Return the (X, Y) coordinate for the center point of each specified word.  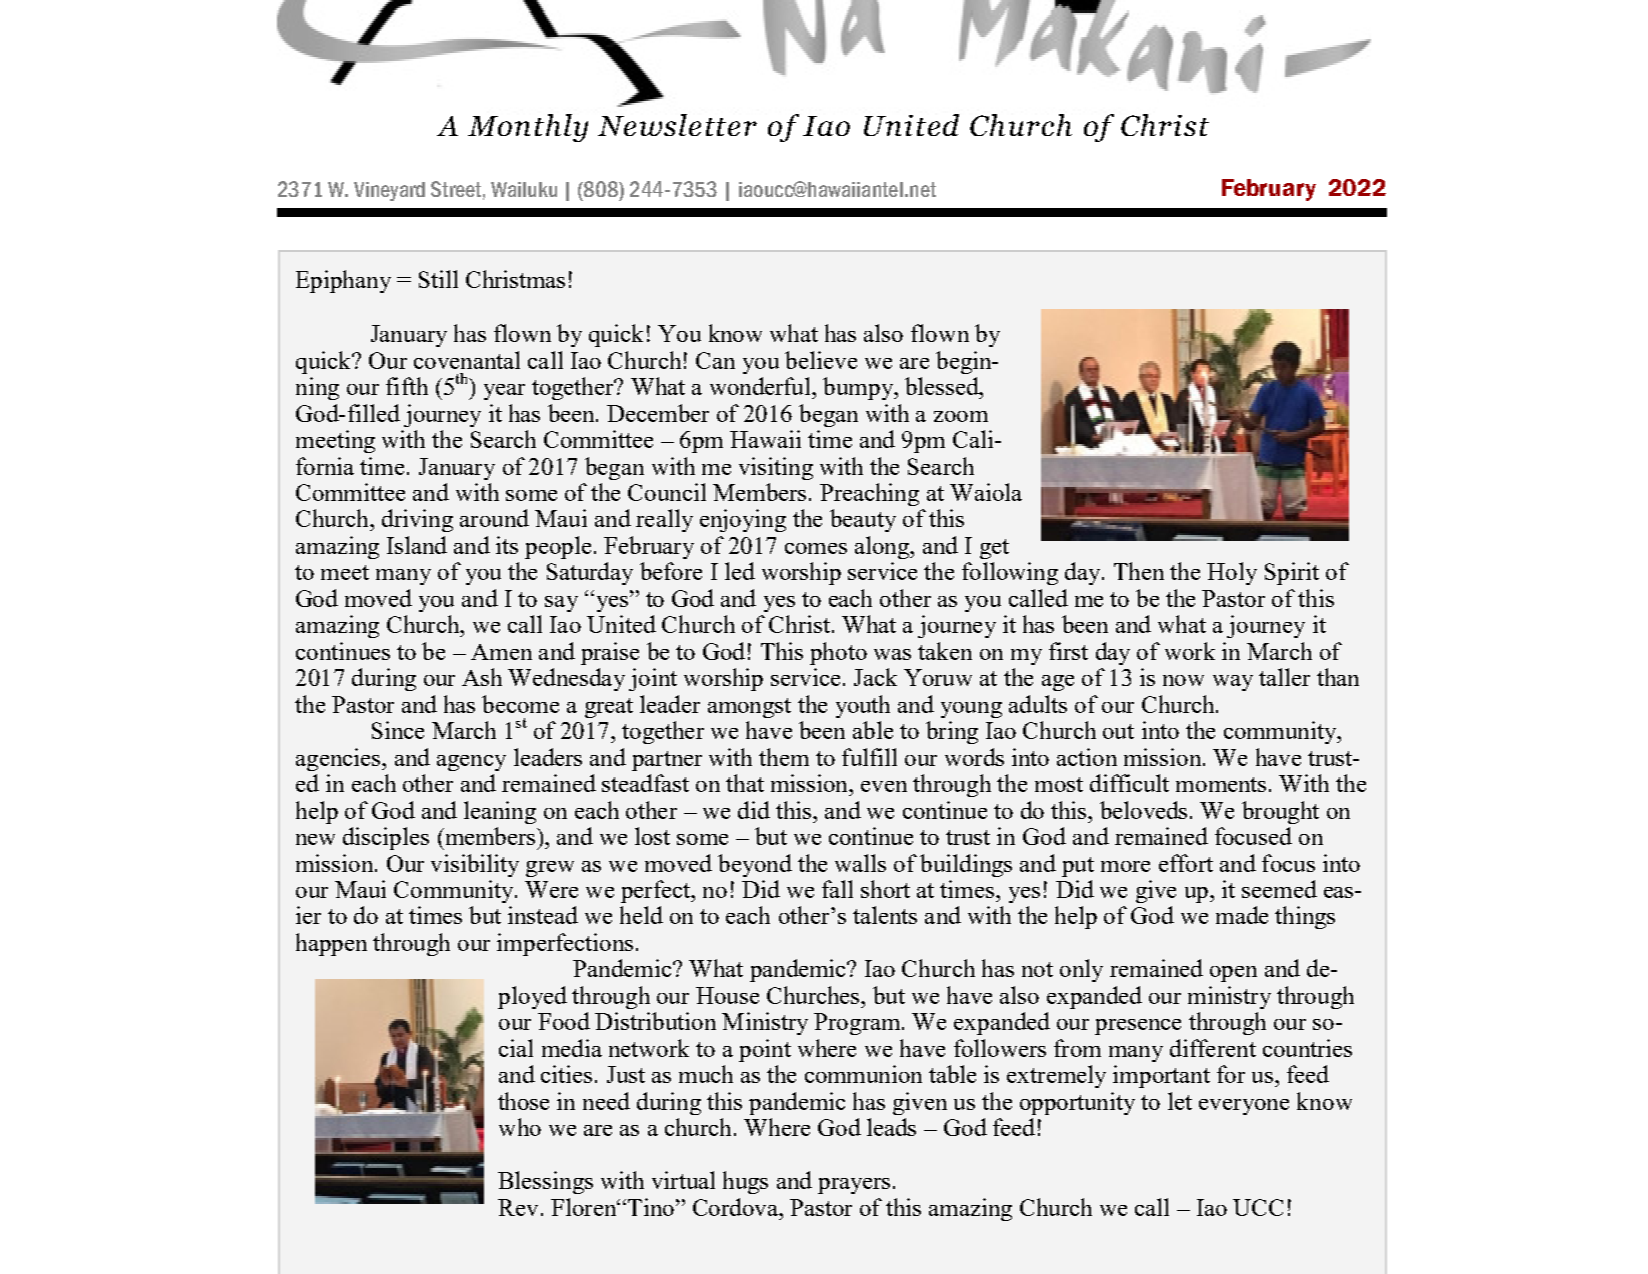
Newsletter (677, 125)
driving (417, 520)
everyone (1244, 1107)
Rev (518, 1207)
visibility (475, 865)
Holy (1232, 573)
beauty (863, 520)
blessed (943, 386)
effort (1186, 863)
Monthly (528, 128)
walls (860, 863)
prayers (854, 1186)
